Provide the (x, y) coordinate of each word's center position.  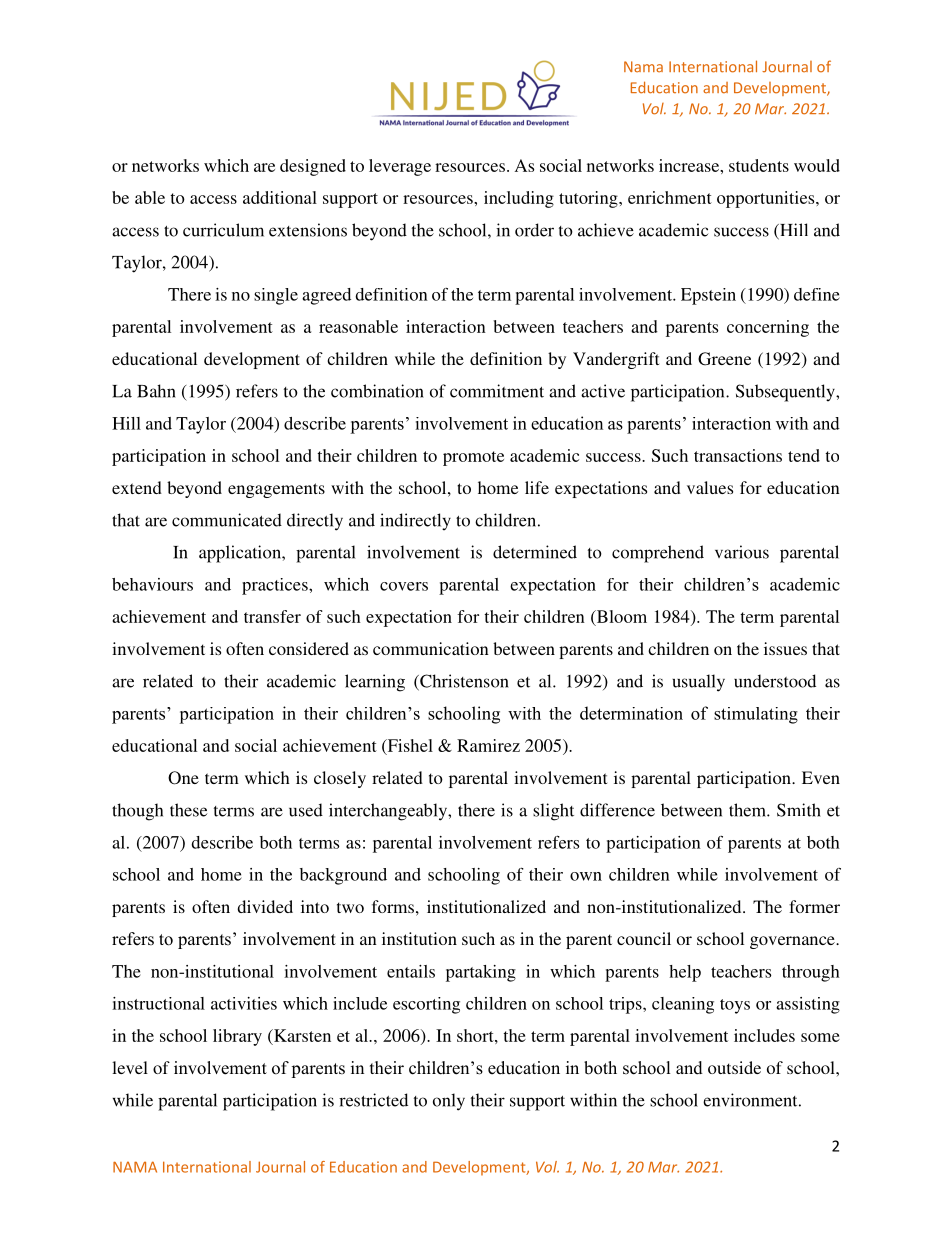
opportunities (767, 199)
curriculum (223, 230)
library (237, 1037)
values (710, 487)
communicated (227, 520)
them (748, 810)
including (519, 199)
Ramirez (488, 745)
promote (473, 458)
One (183, 778)
